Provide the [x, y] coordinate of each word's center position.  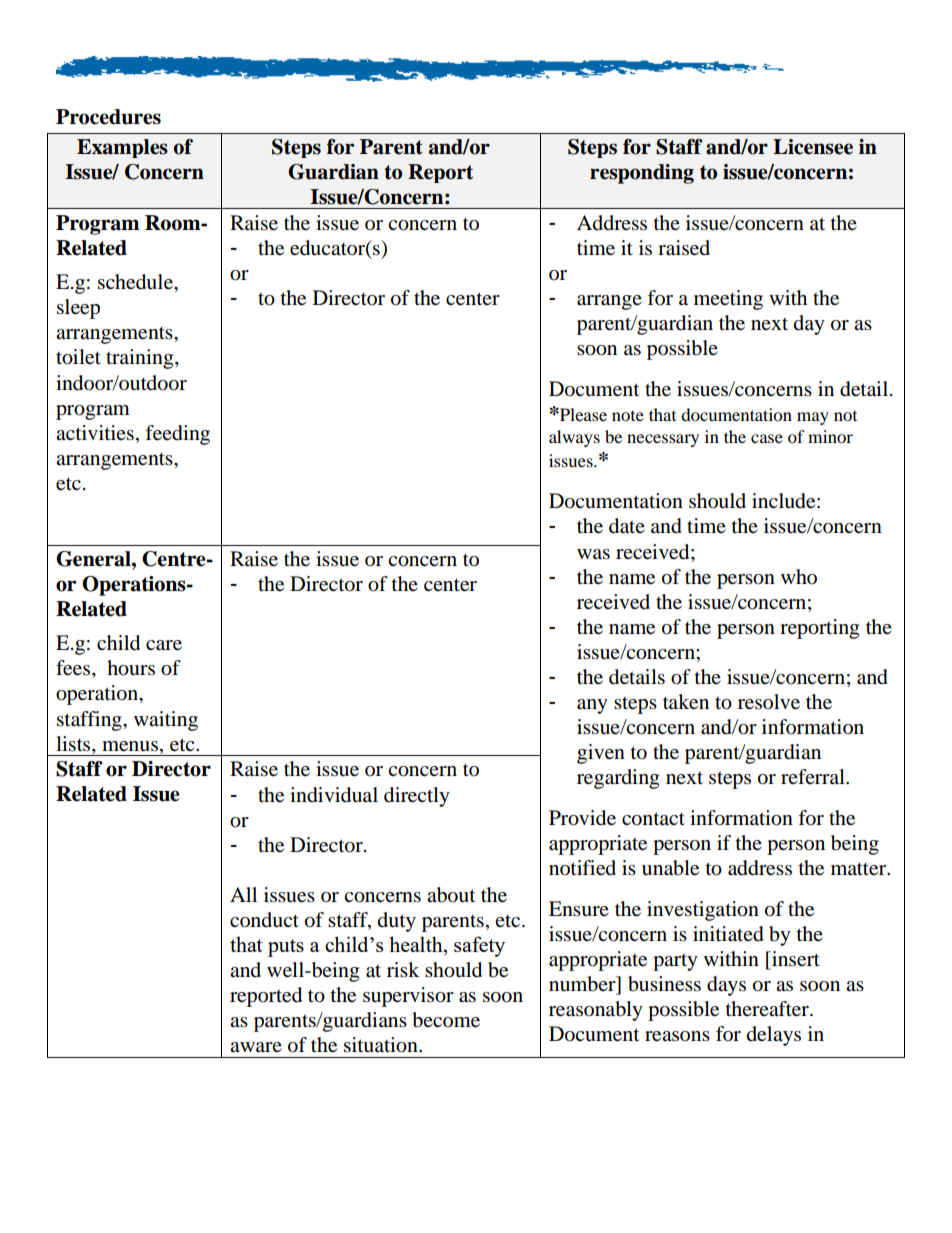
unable [670, 868]
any [592, 706]
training [141, 359]
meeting [728, 300]
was [593, 554]
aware [256, 1047]
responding [642, 174]
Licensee [813, 147]
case [767, 438]
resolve [769, 702]
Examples [122, 148]
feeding [177, 435]
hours [131, 668]
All [243, 894]
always [574, 438]
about [451, 895]
